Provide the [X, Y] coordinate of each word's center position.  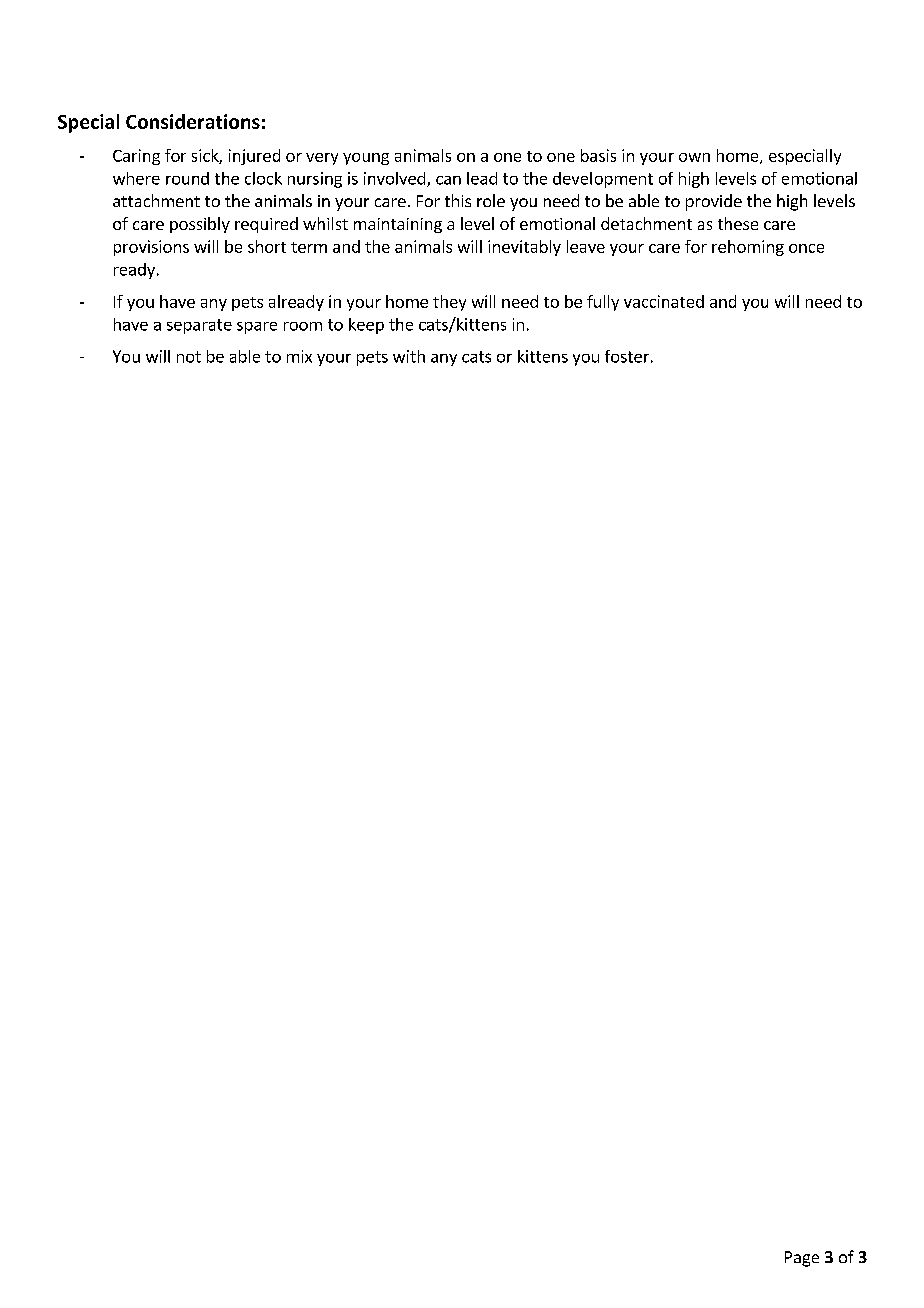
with [409, 356]
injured [254, 157]
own [694, 157]
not [189, 357]
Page [802, 1259]
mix [299, 356]
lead [482, 178]
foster [627, 356]
